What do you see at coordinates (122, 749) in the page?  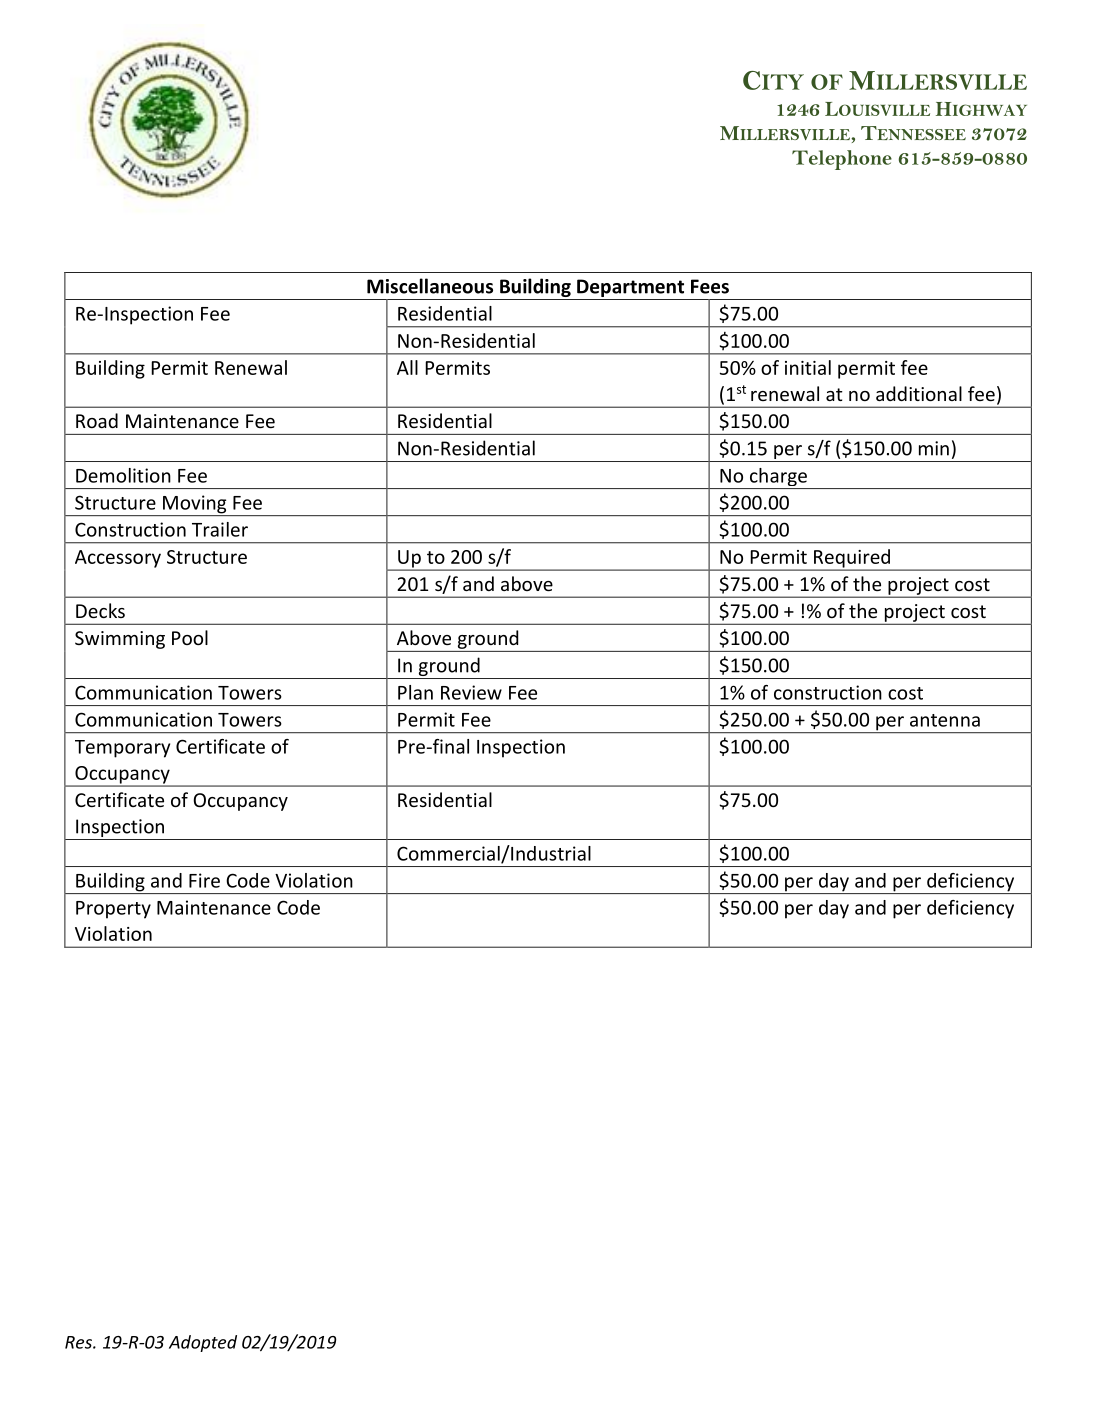 I see `Temporary` at bounding box center [122, 749].
